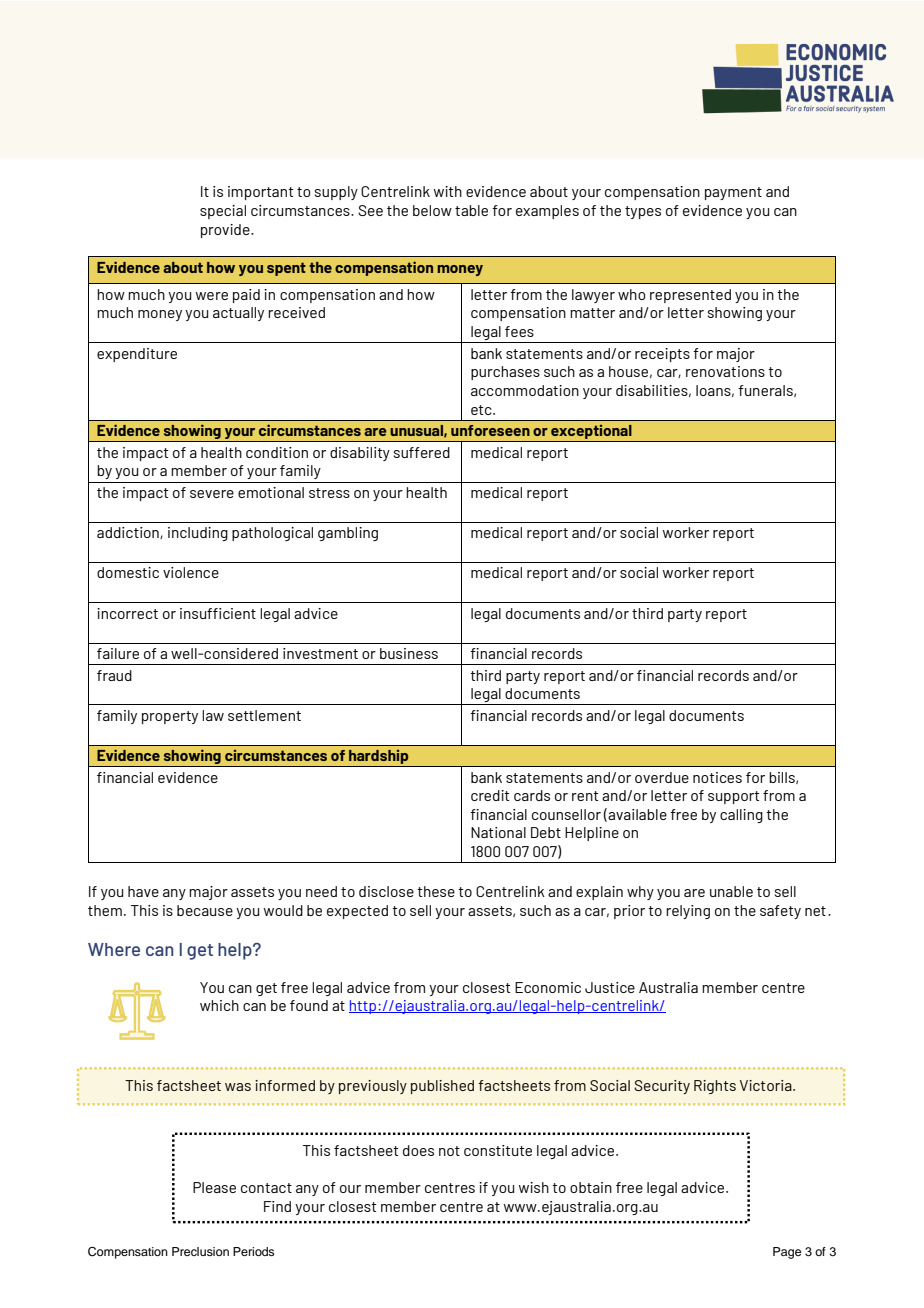  What do you see at coordinates (214, 1187) in the image?
I see `Please` at bounding box center [214, 1187].
